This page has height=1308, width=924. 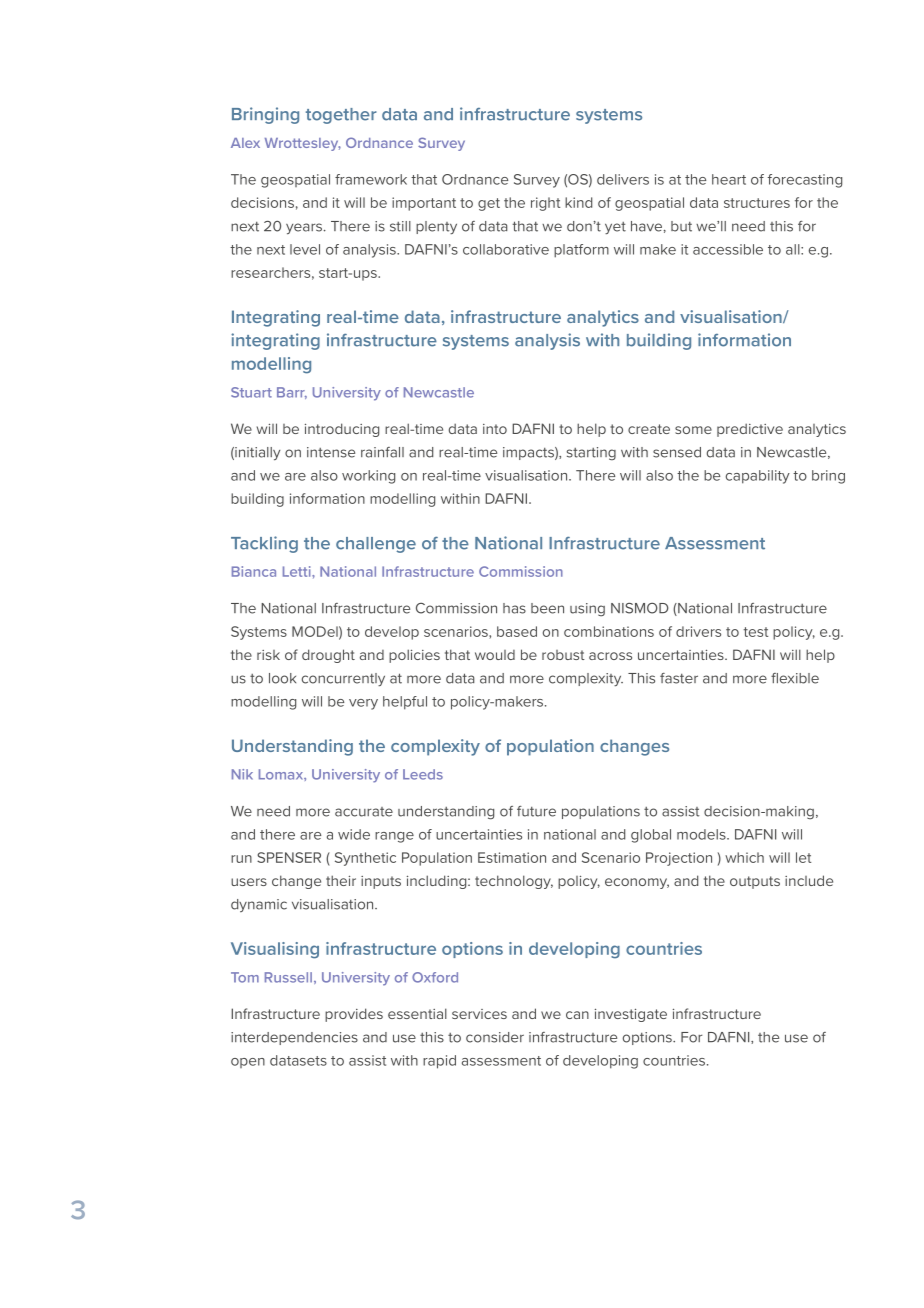 What do you see at coordinates (294, 1038) in the page?
I see `interdependencies` at bounding box center [294, 1038].
